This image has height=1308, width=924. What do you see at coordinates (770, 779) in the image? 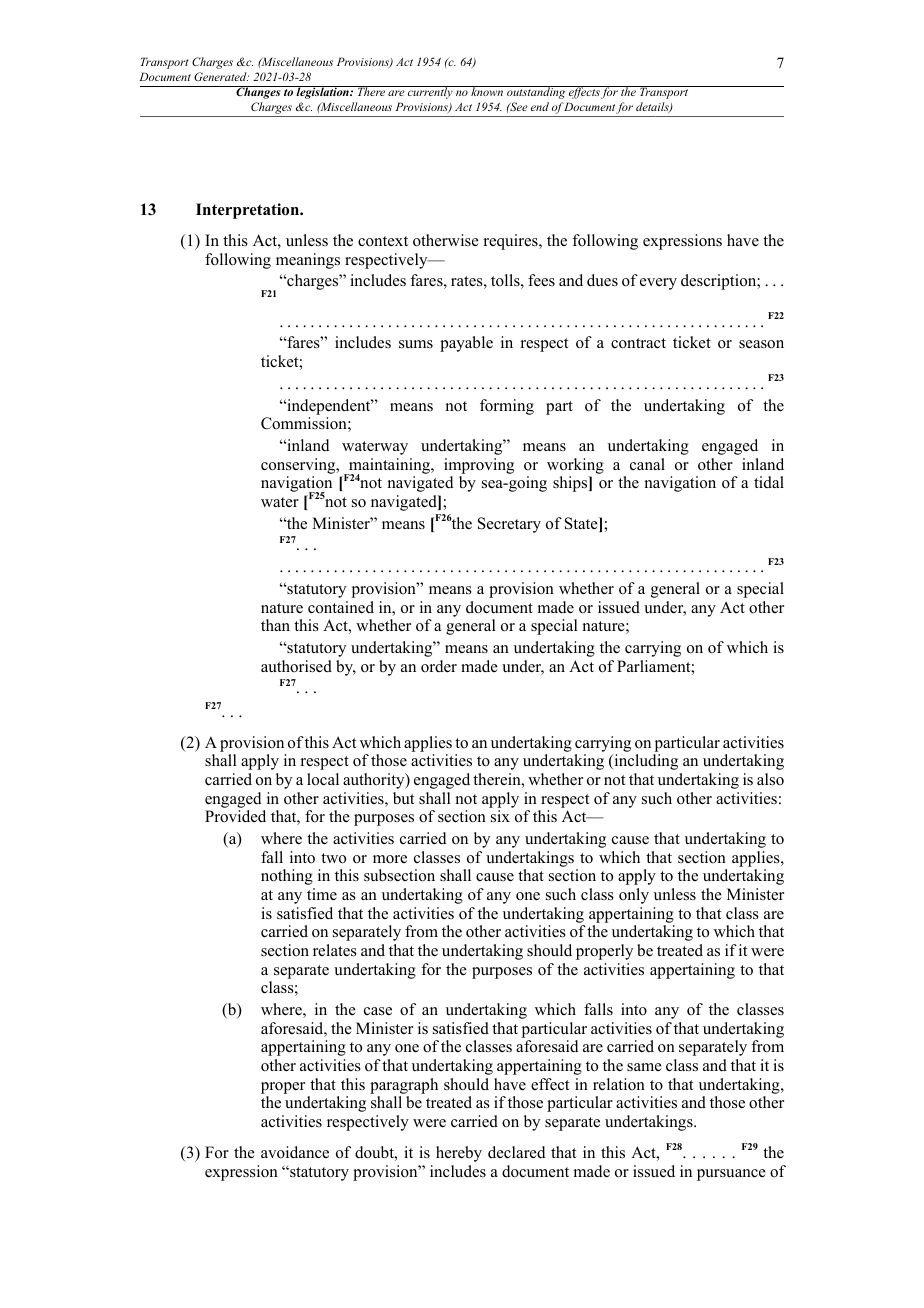
I see `also` at bounding box center [770, 779].
